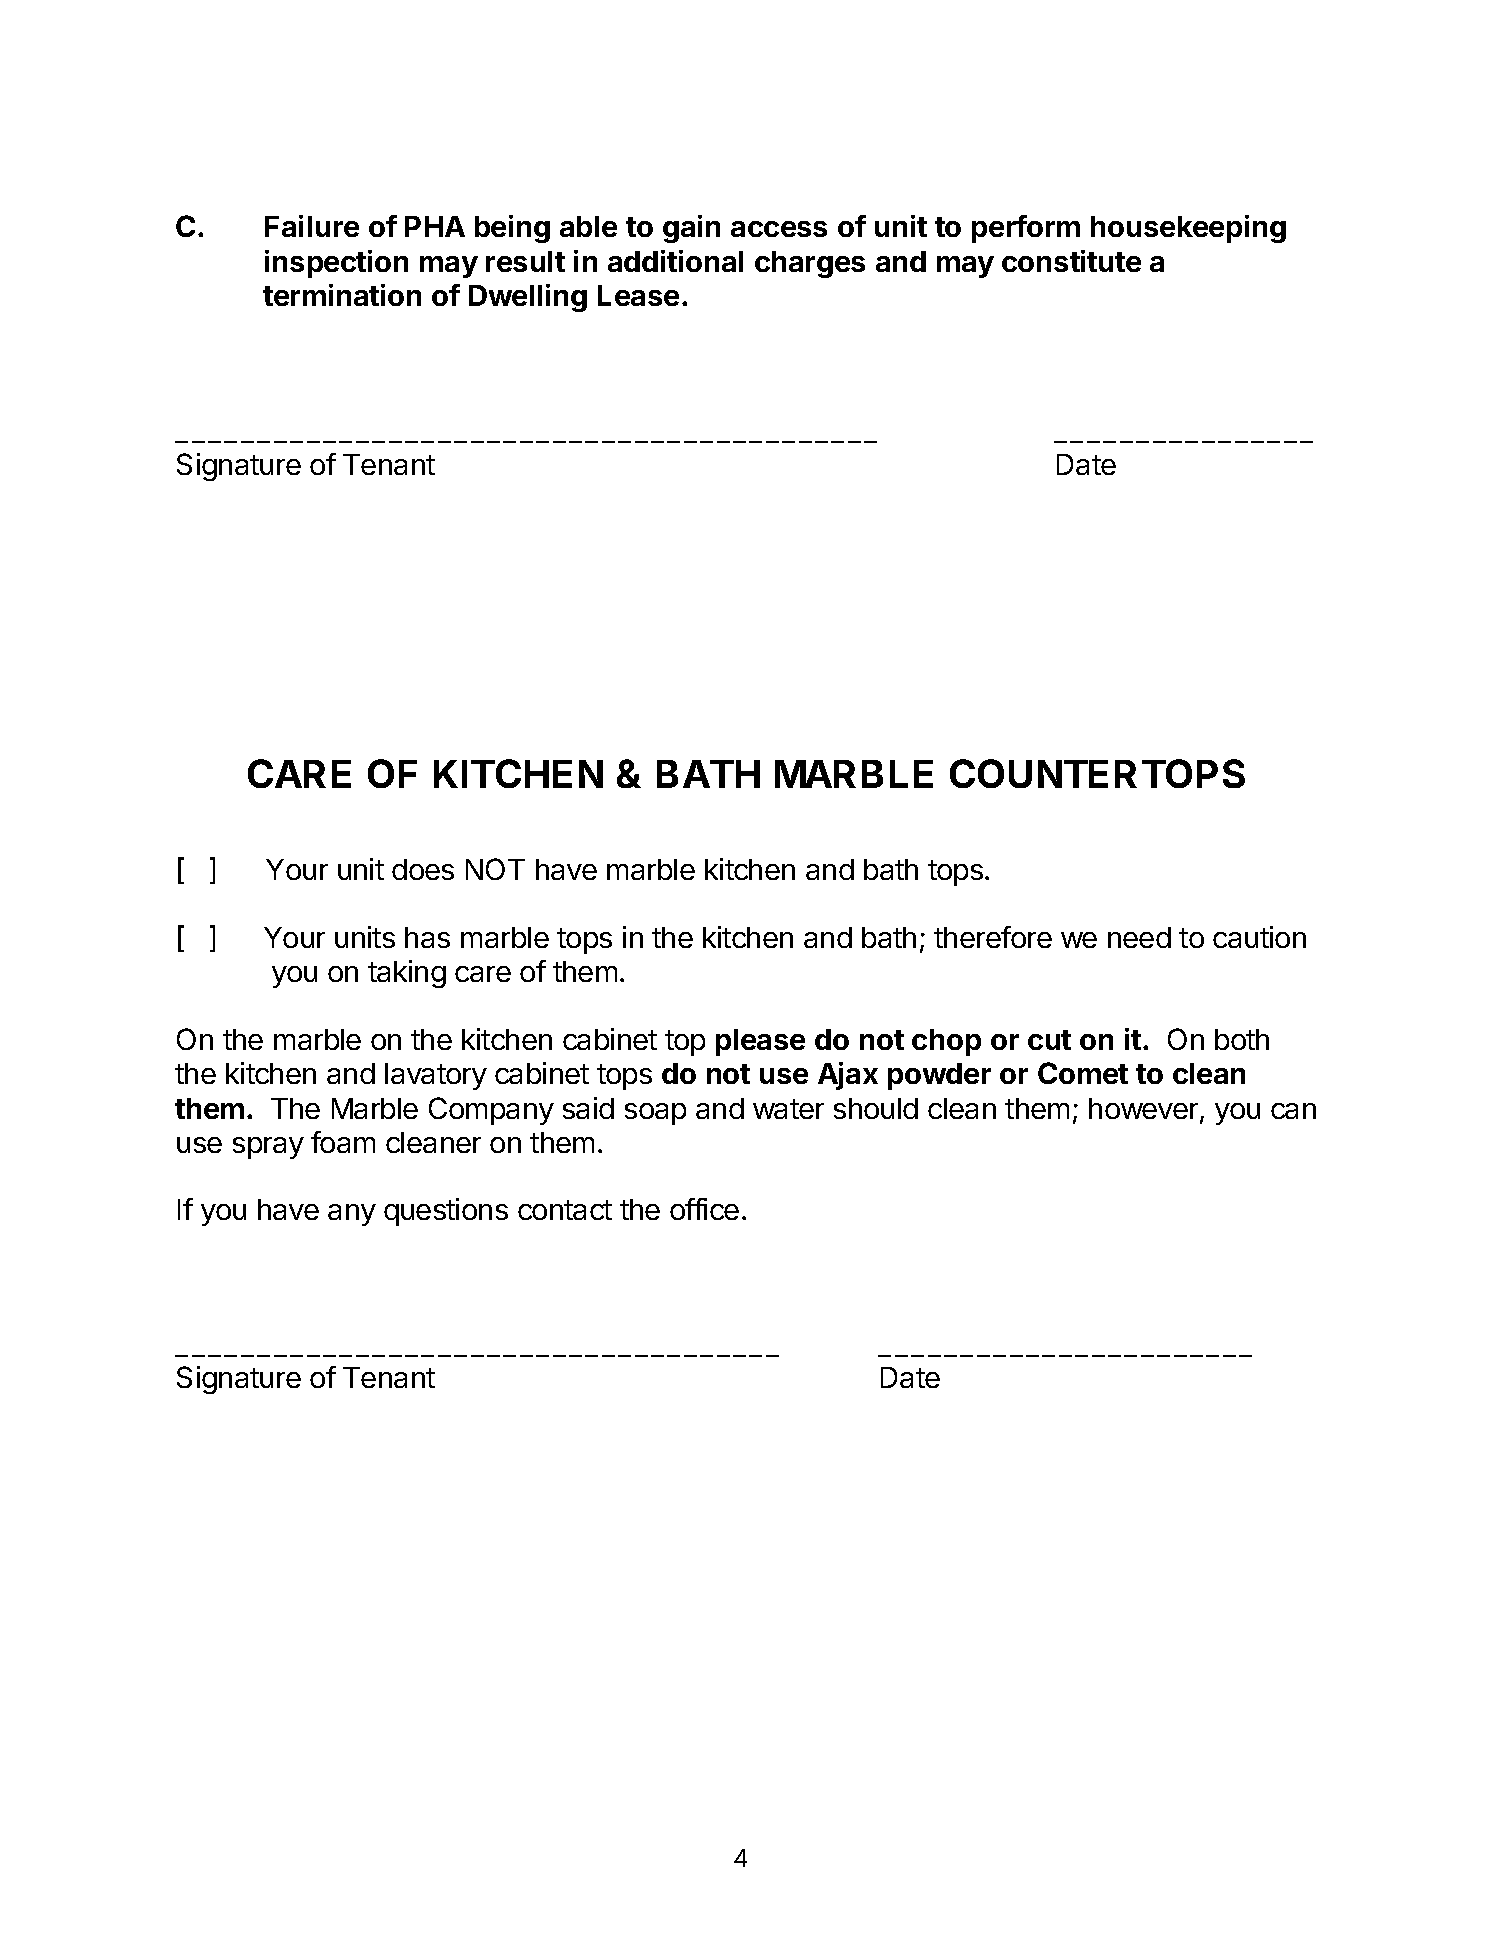 This document has height=1933, width=1494. Describe the element at coordinates (427, 937) in the document. I see `has` at that location.
